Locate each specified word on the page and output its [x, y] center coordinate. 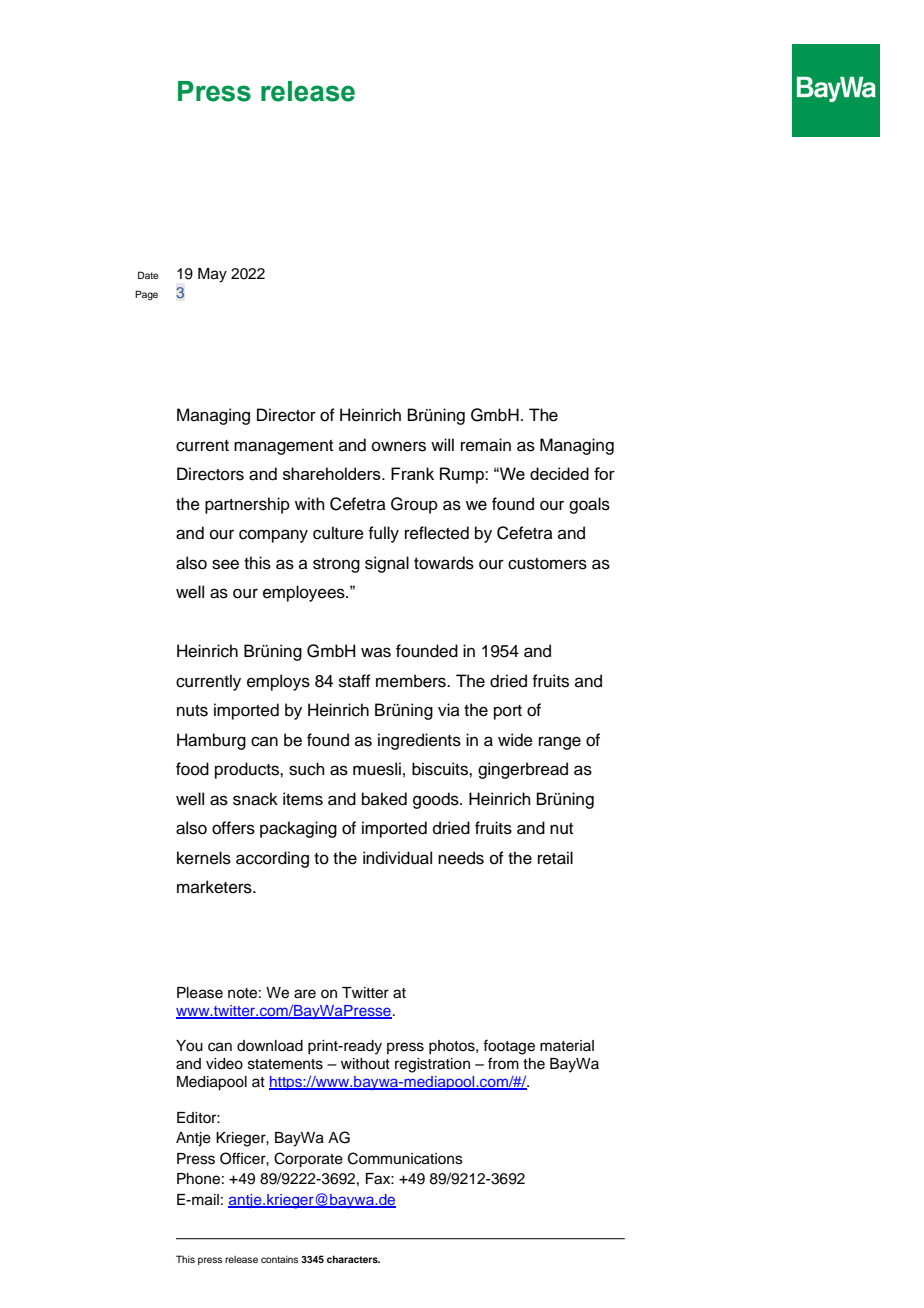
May [212, 275]
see [225, 564]
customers [547, 564]
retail [555, 858]
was [376, 652]
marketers [215, 887]
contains [279, 1259]
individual [397, 858]
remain [486, 445]
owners [399, 446]
